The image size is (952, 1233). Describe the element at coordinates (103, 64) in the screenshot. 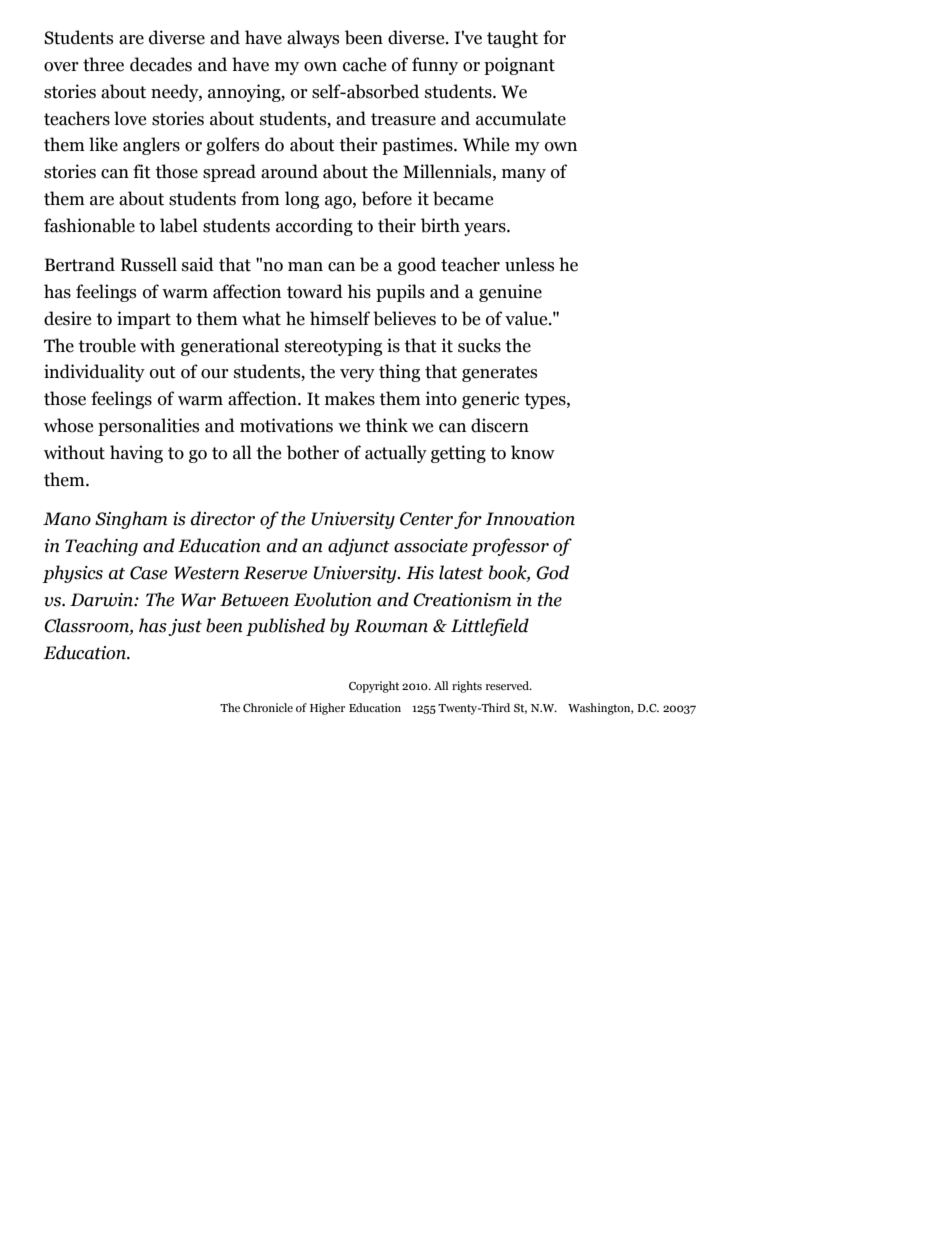

I see `three` at that location.
